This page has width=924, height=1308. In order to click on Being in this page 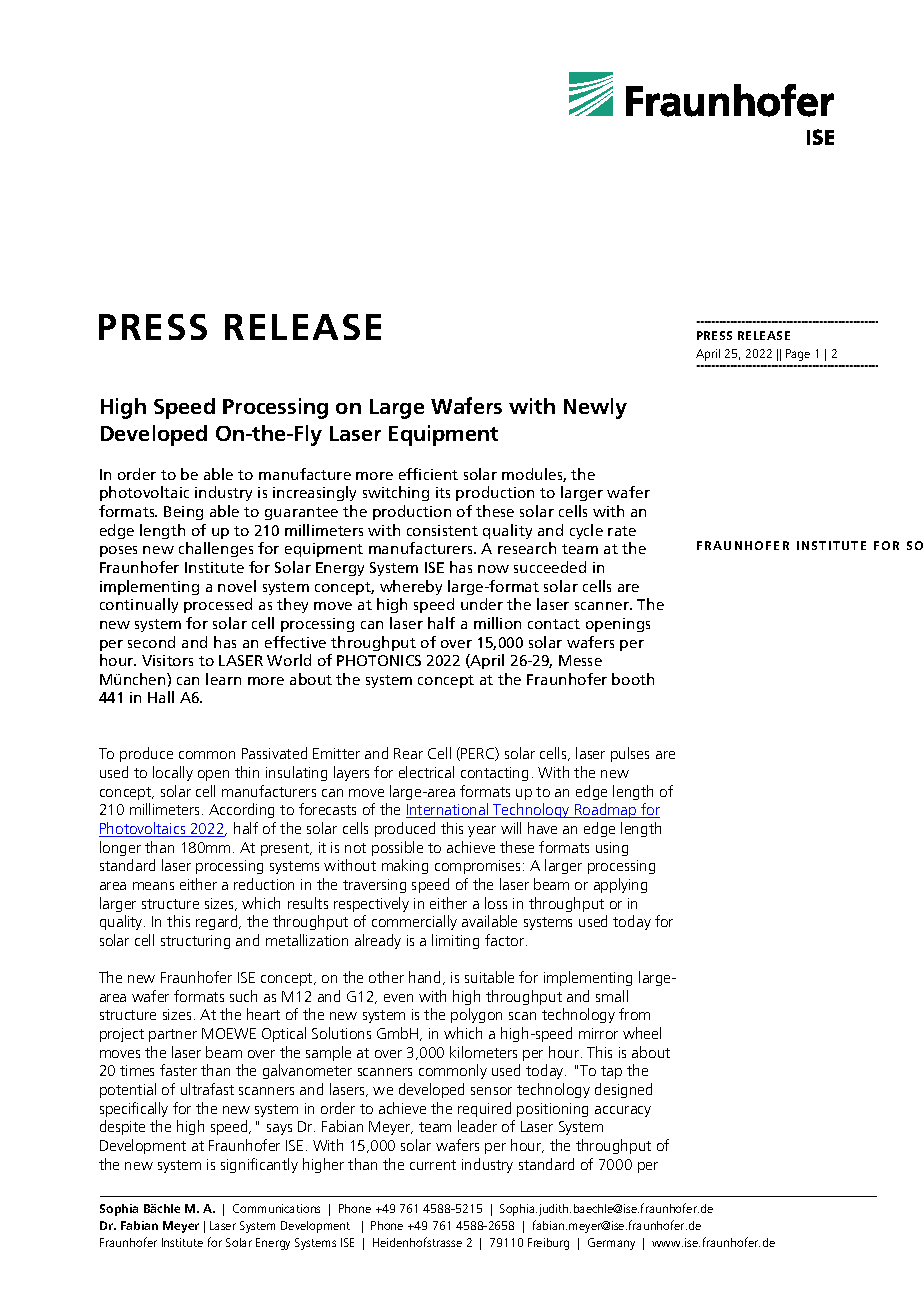, I will do `click(183, 513)`.
